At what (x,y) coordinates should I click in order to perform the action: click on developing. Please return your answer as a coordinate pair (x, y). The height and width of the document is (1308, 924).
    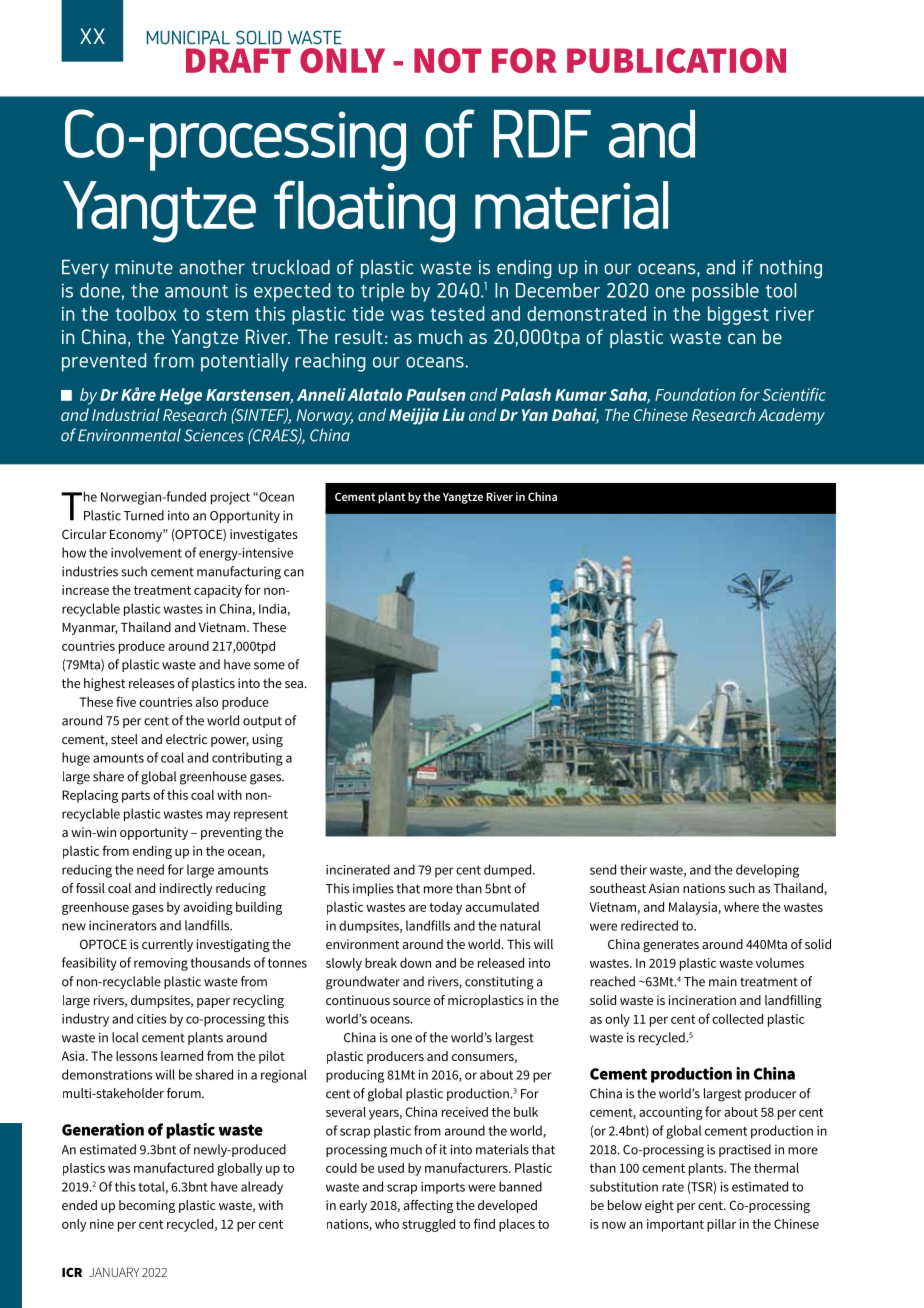
    Looking at the image, I should click on (767, 871).
